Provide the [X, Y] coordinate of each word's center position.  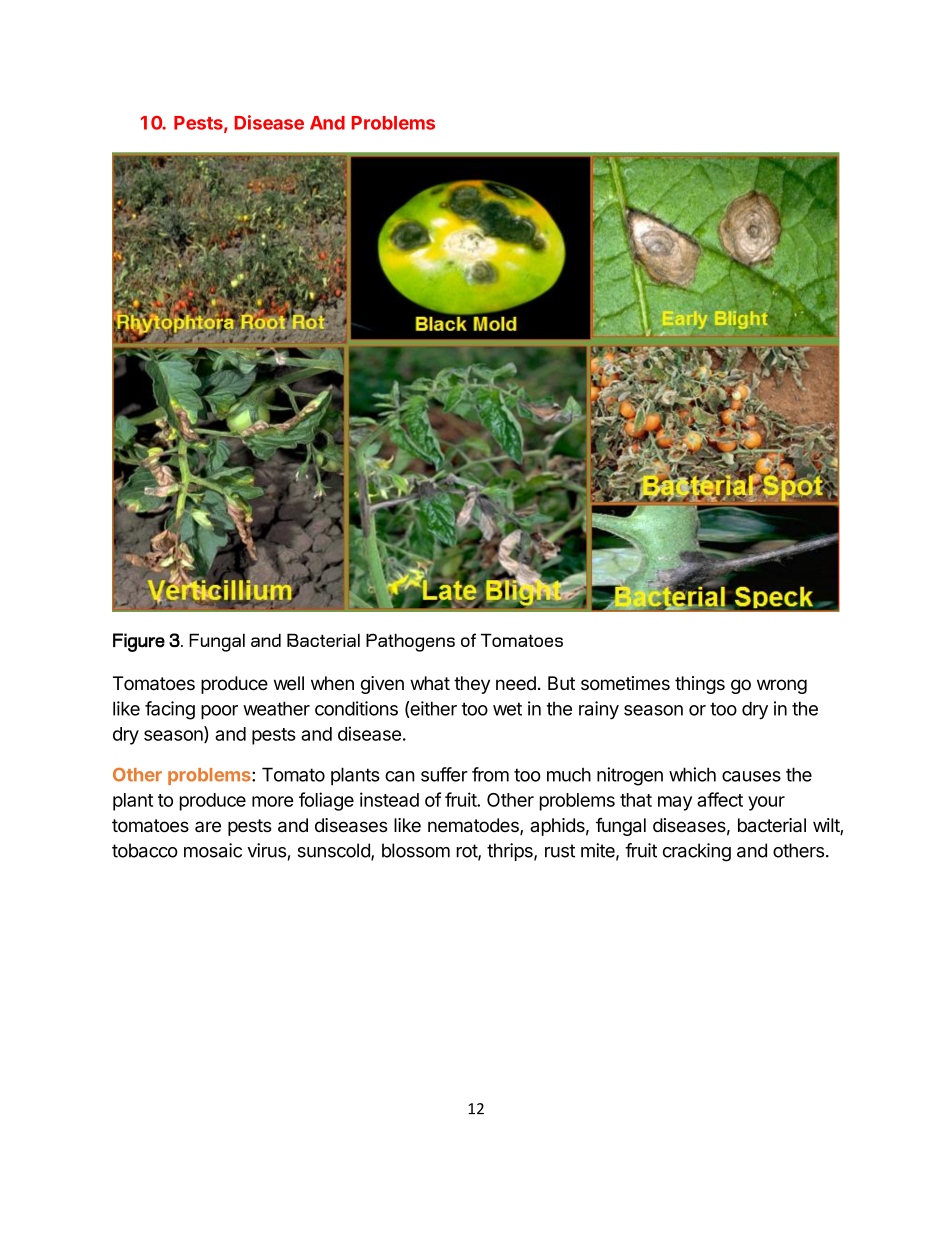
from [490, 774]
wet [507, 709]
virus [266, 850]
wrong [782, 686]
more [273, 801]
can [400, 776]
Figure [139, 642]
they [472, 685]
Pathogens [410, 642]
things [700, 685]
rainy [599, 710]
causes [751, 776]
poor [219, 712]
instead [389, 799]
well [289, 683]
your [766, 803]
